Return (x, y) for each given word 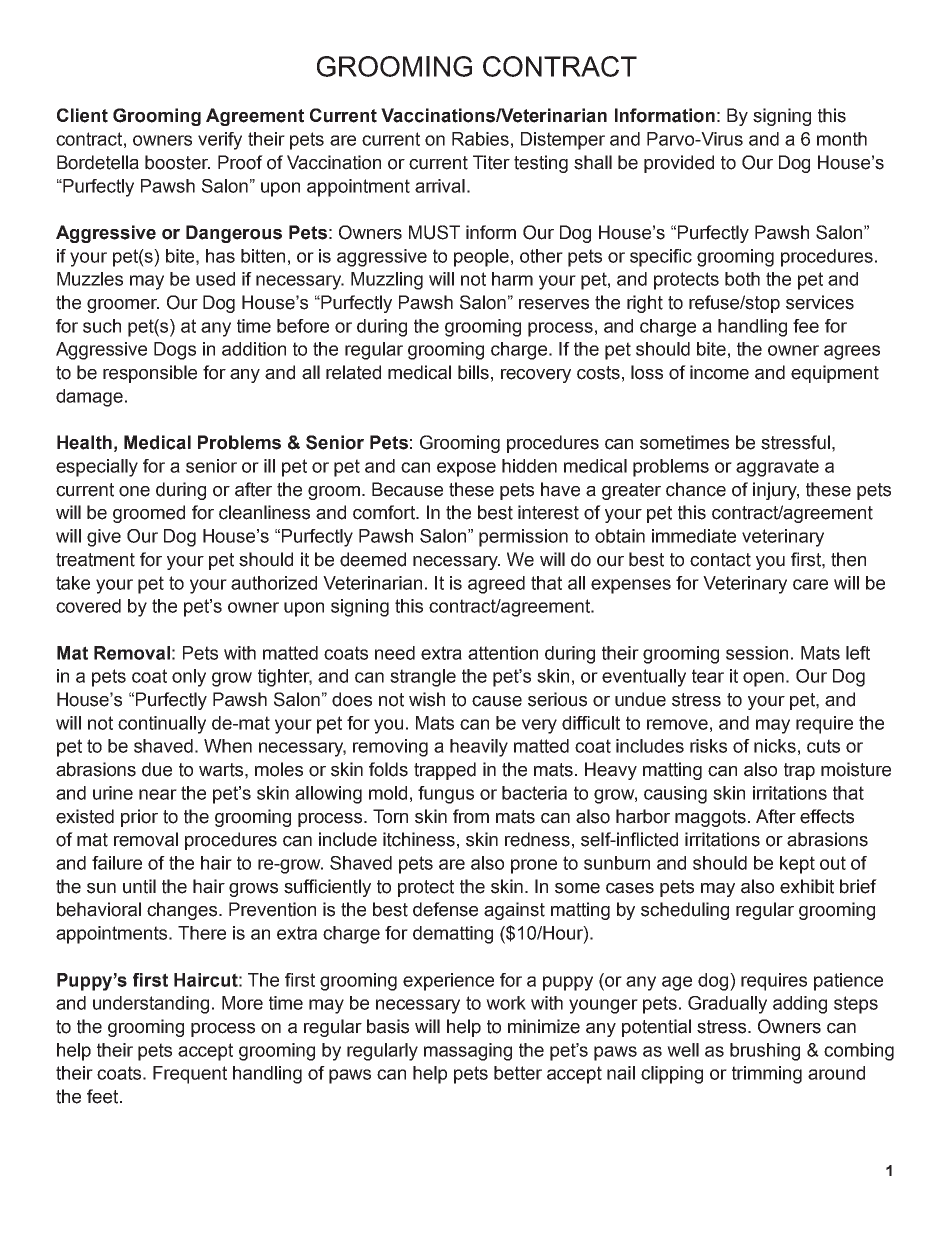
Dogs (175, 351)
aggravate (777, 468)
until (139, 886)
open (763, 679)
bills (473, 372)
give (104, 538)
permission (523, 538)
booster (177, 162)
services (820, 302)
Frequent (190, 1075)
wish (427, 699)
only (189, 678)
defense (445, 909)
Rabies (480, 139)
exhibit (807, 886)
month (842, 139)
